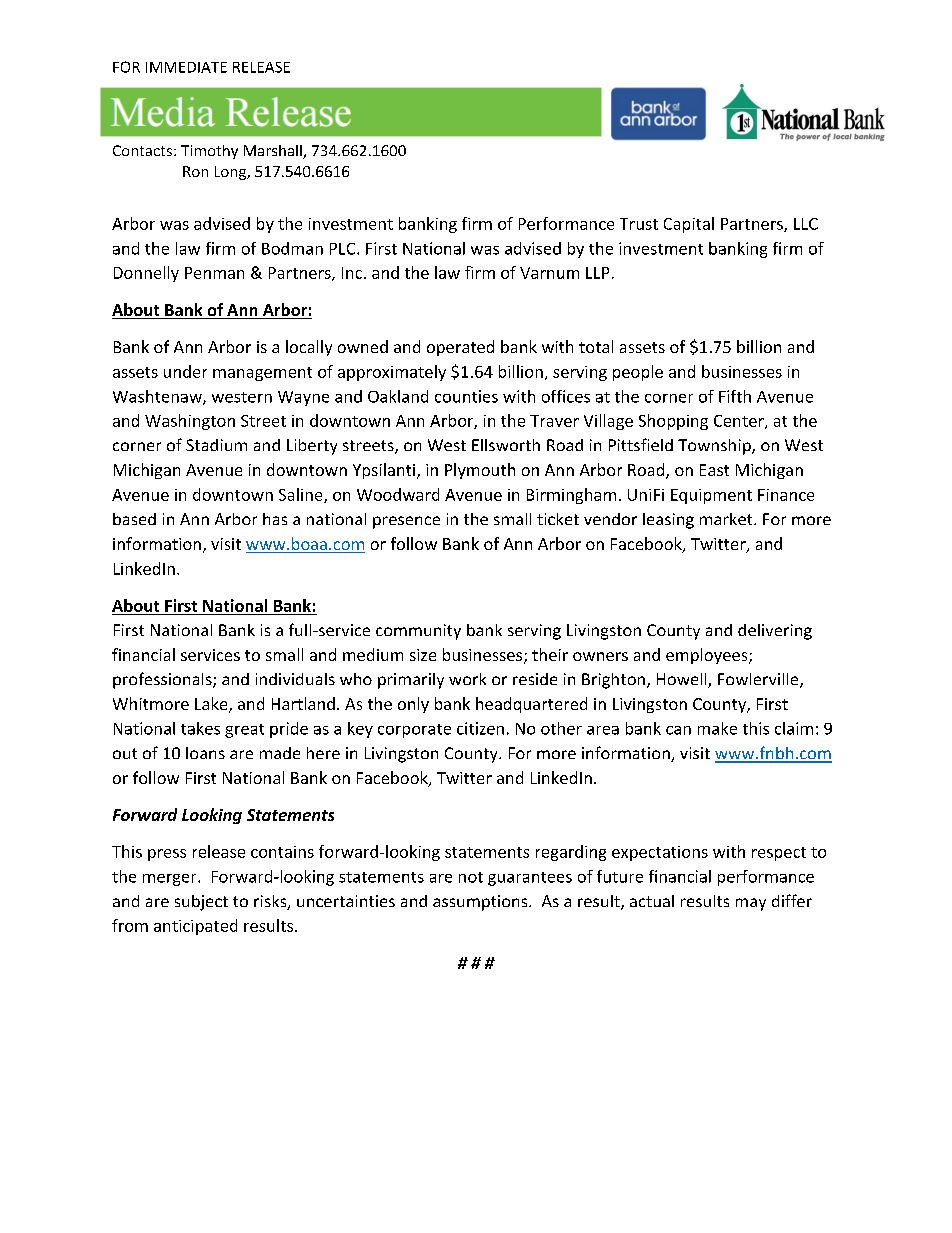  Describe the element at coordinates (274, 152) in the document. I see `Marshall` at that location.
